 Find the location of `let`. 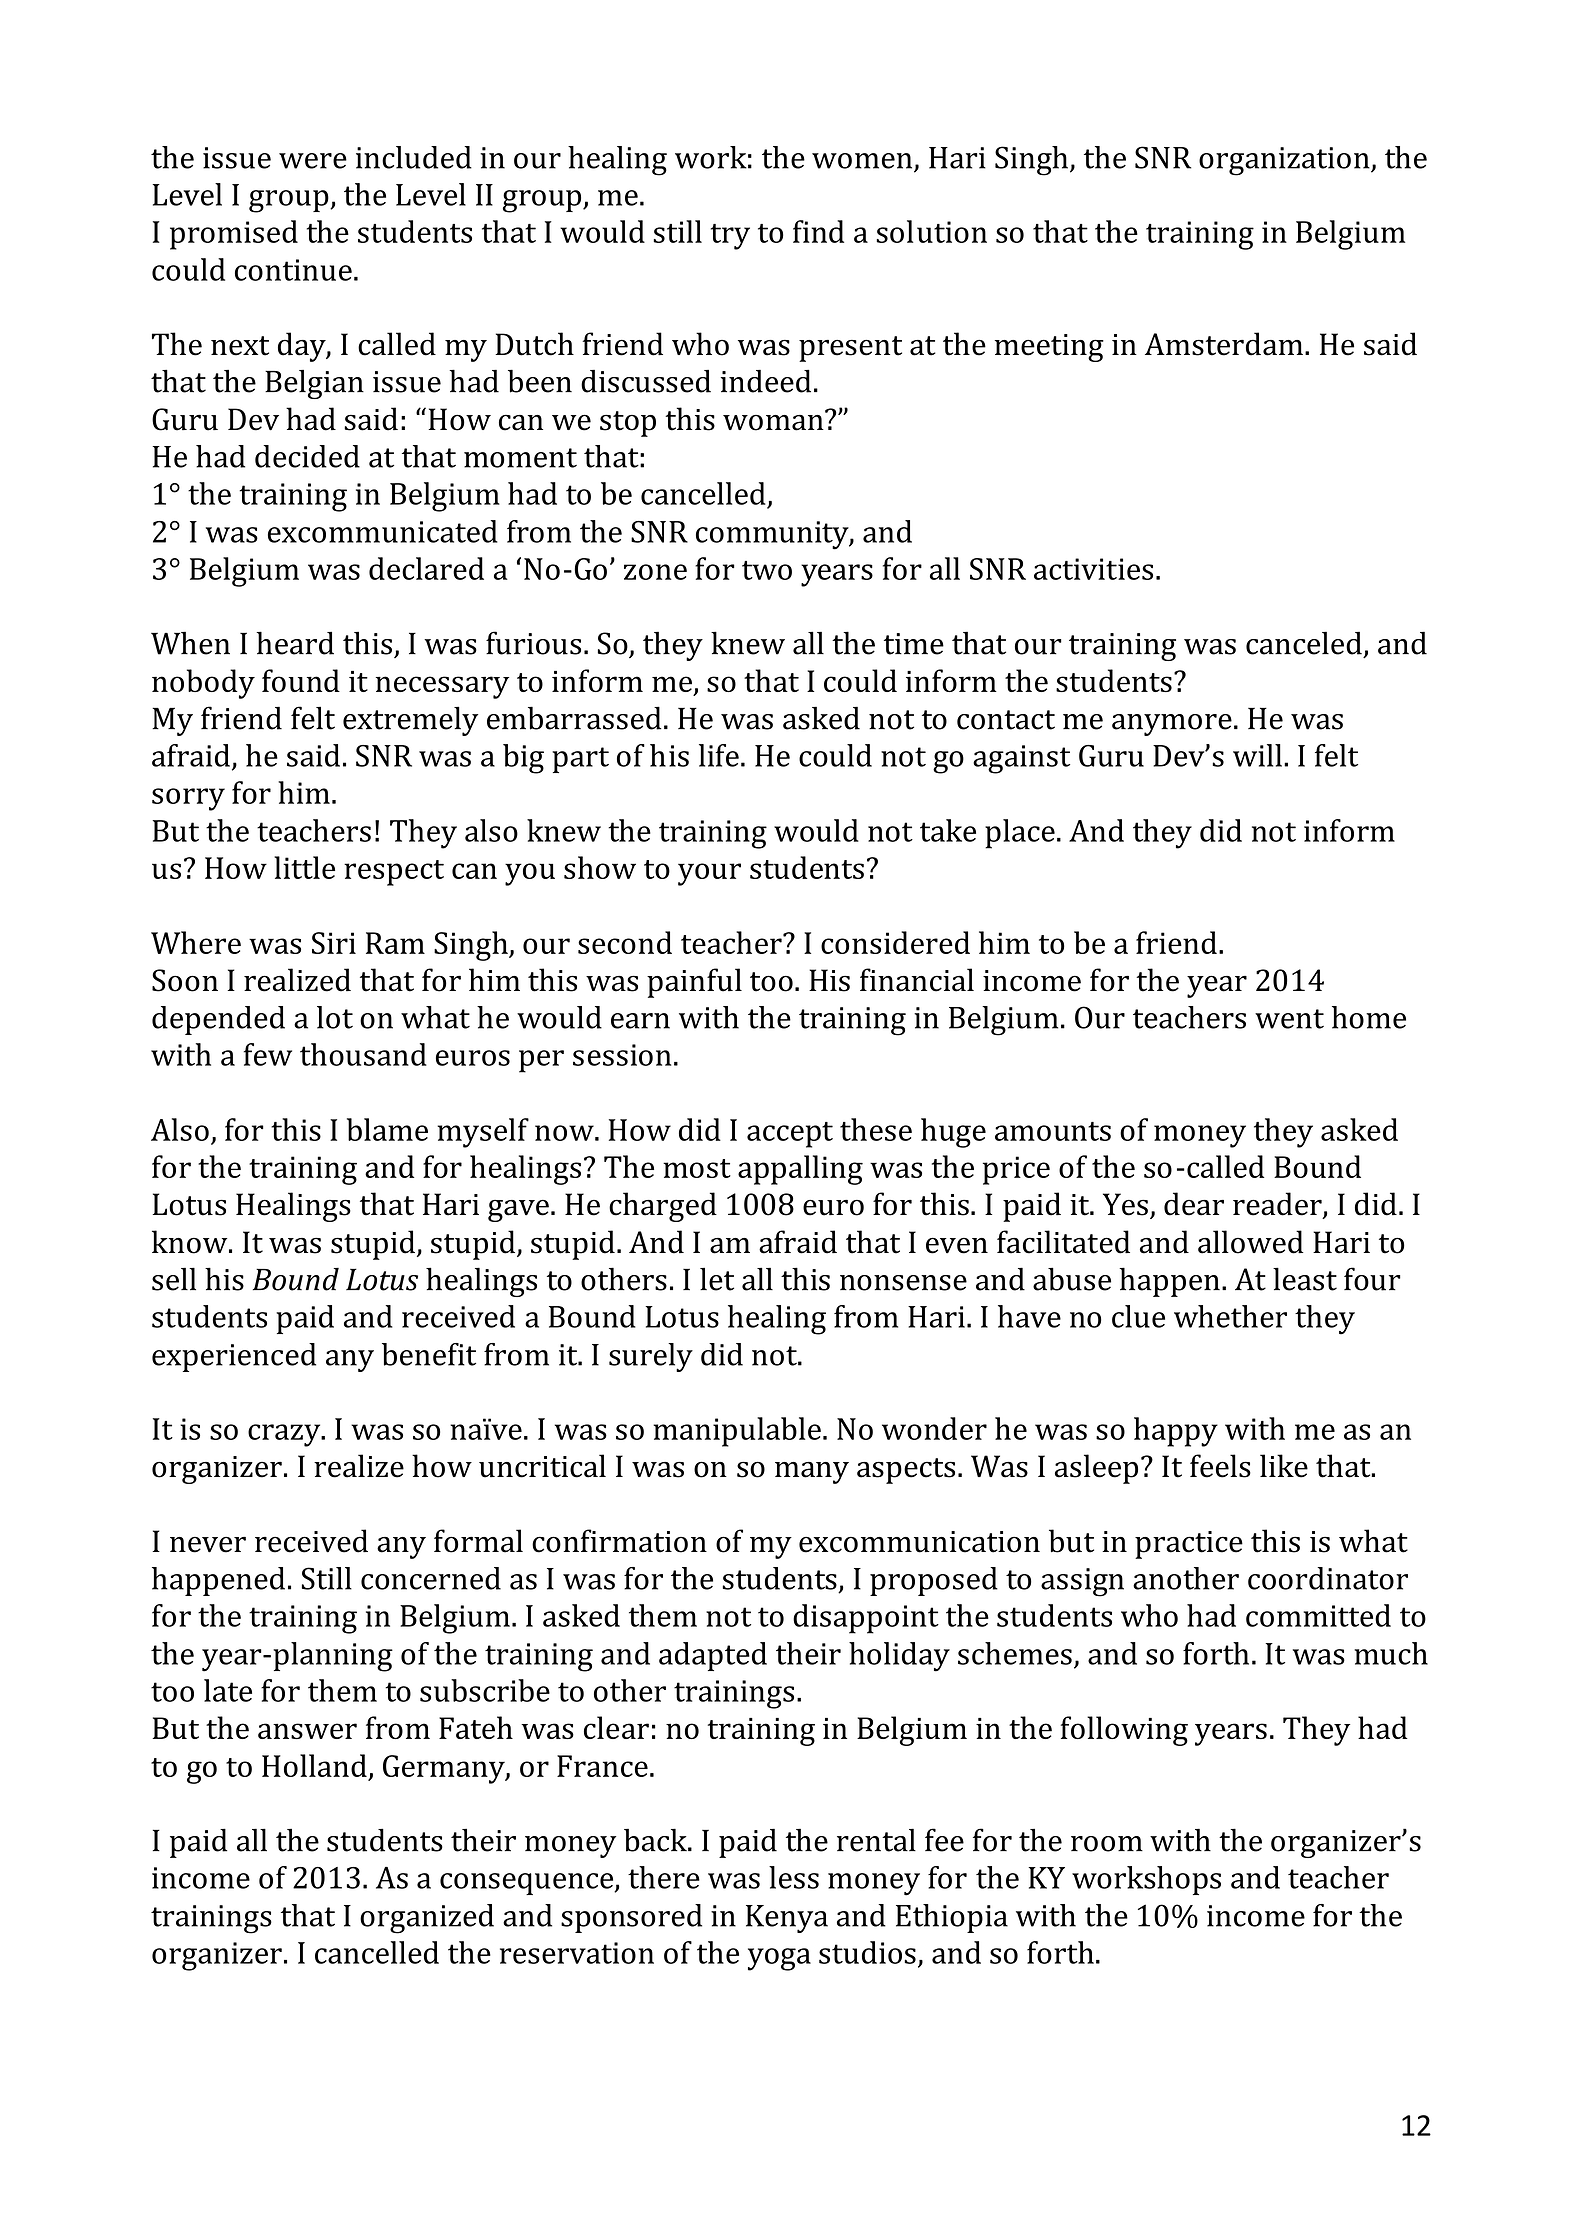

let is located at coordinates (717, 1279).
